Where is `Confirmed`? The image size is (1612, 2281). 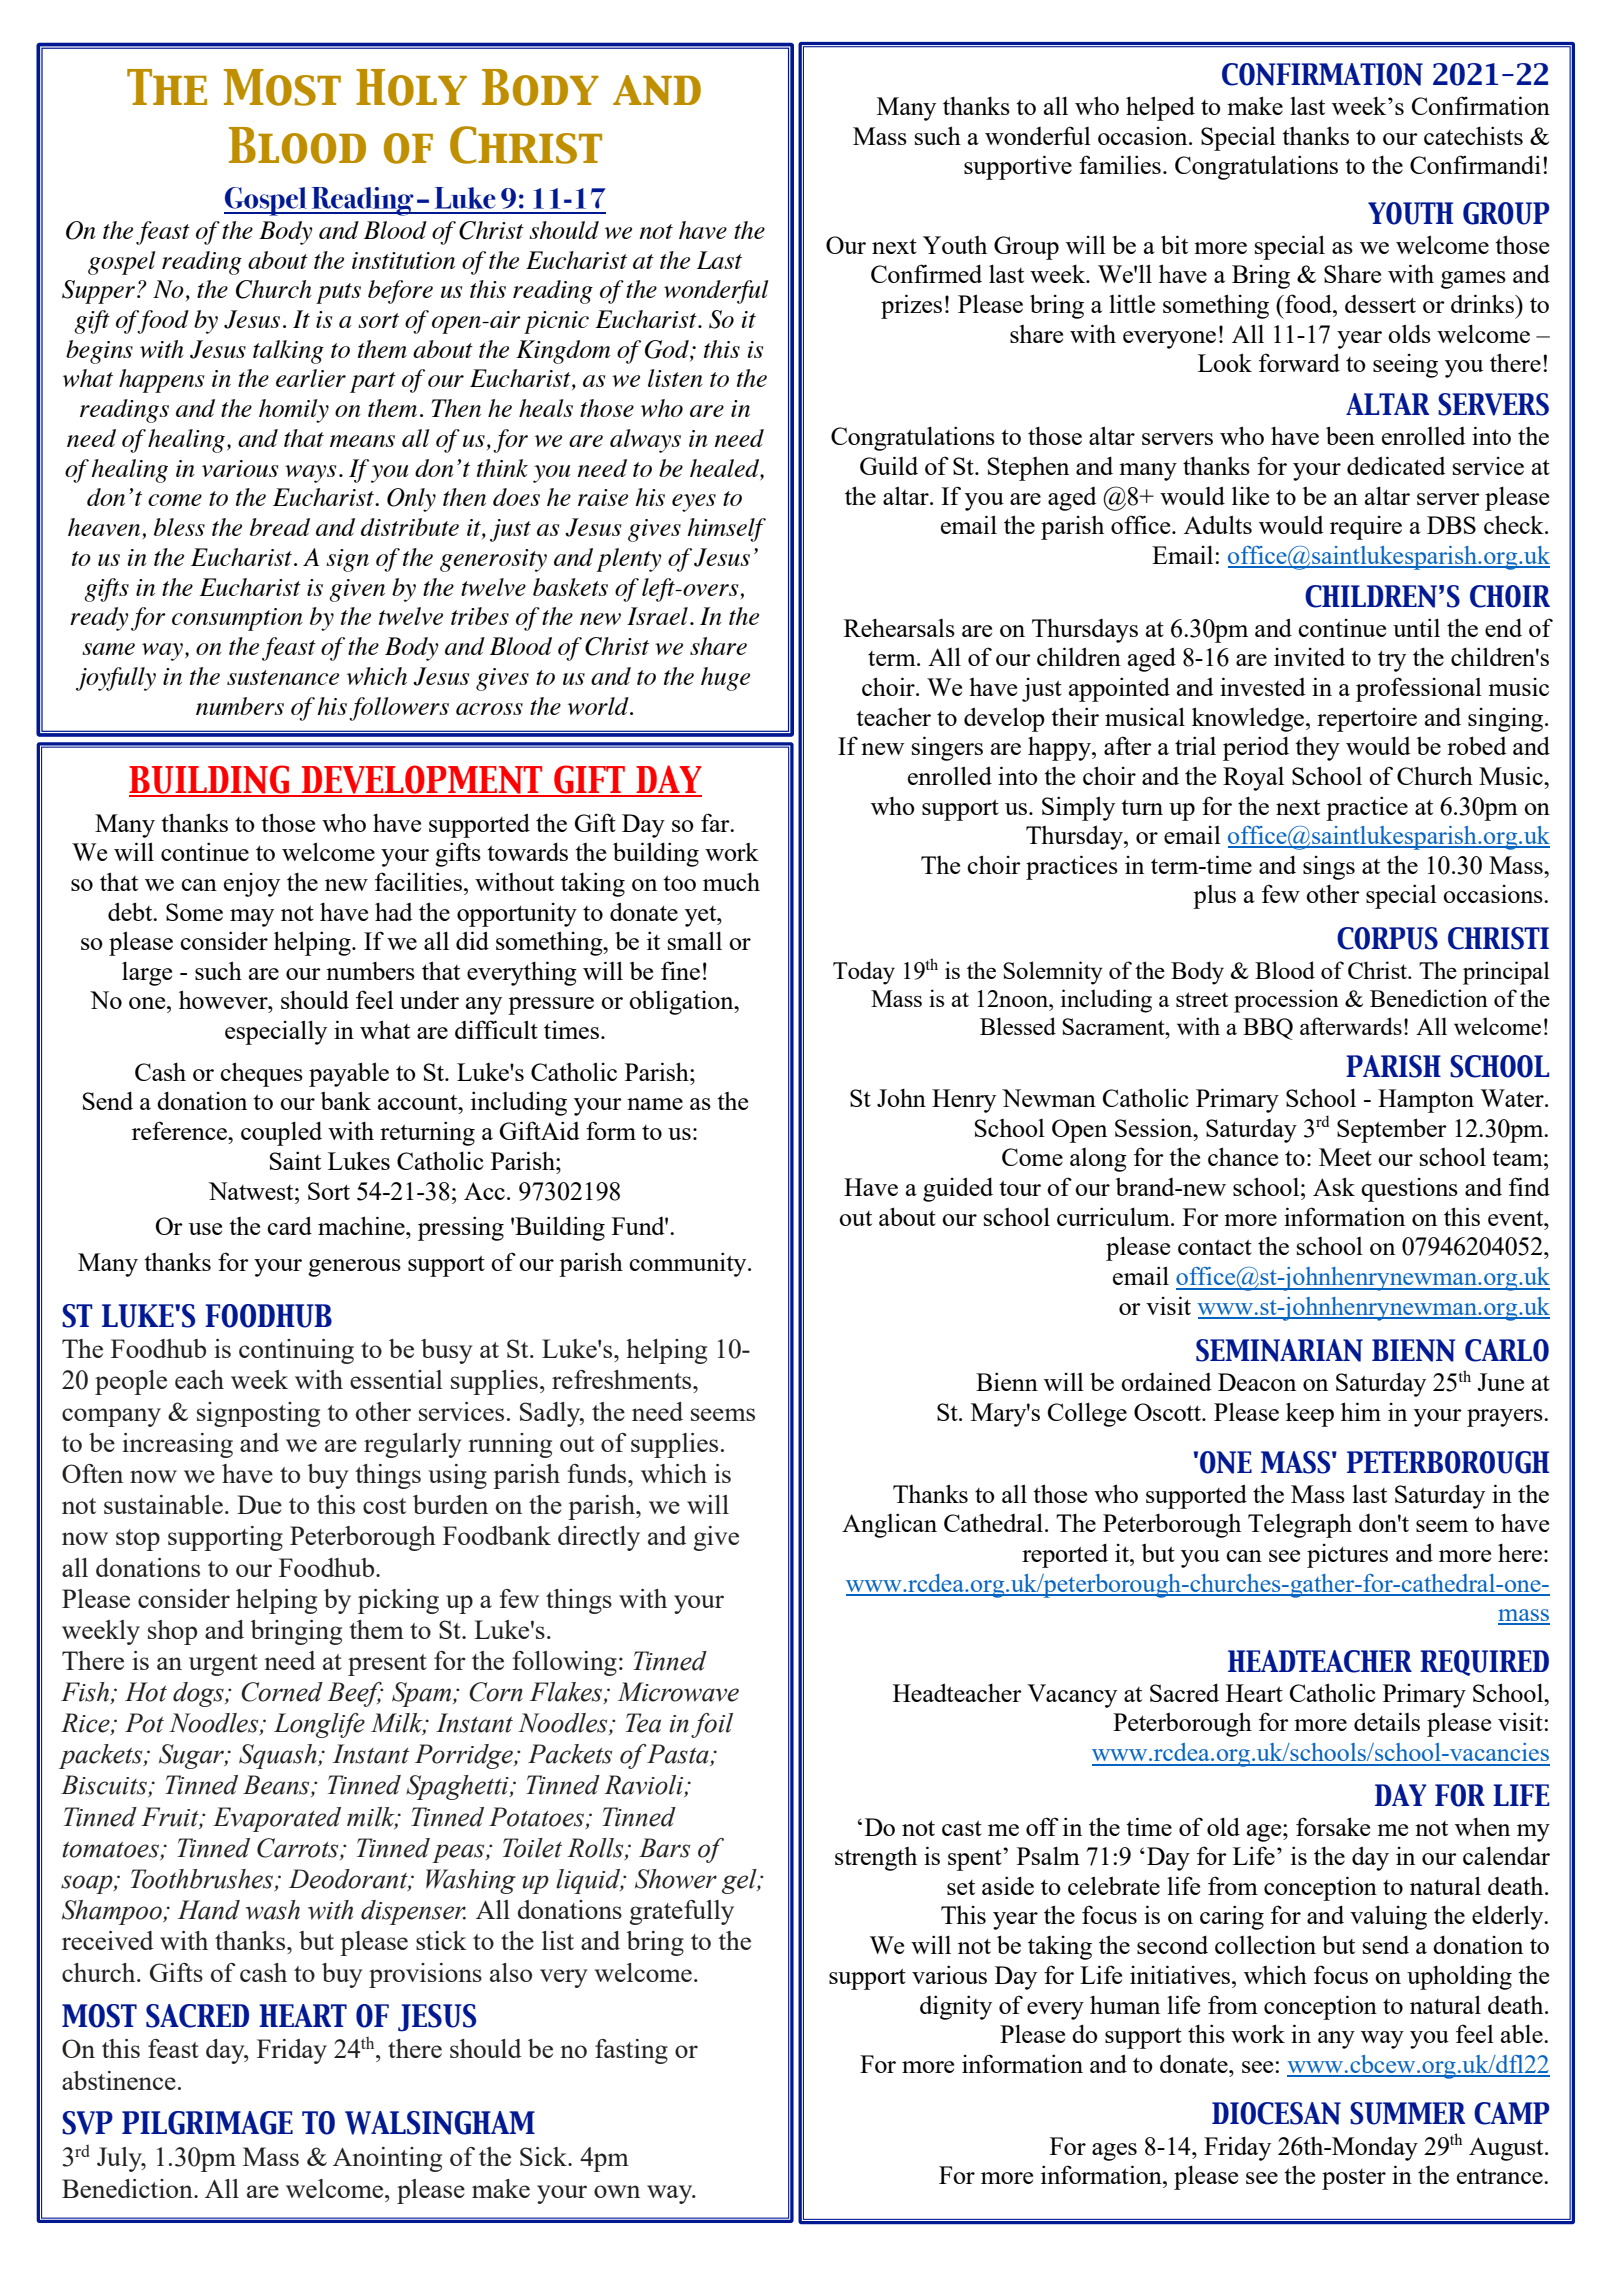 Confirmed is located at coordinates (926, 273).
